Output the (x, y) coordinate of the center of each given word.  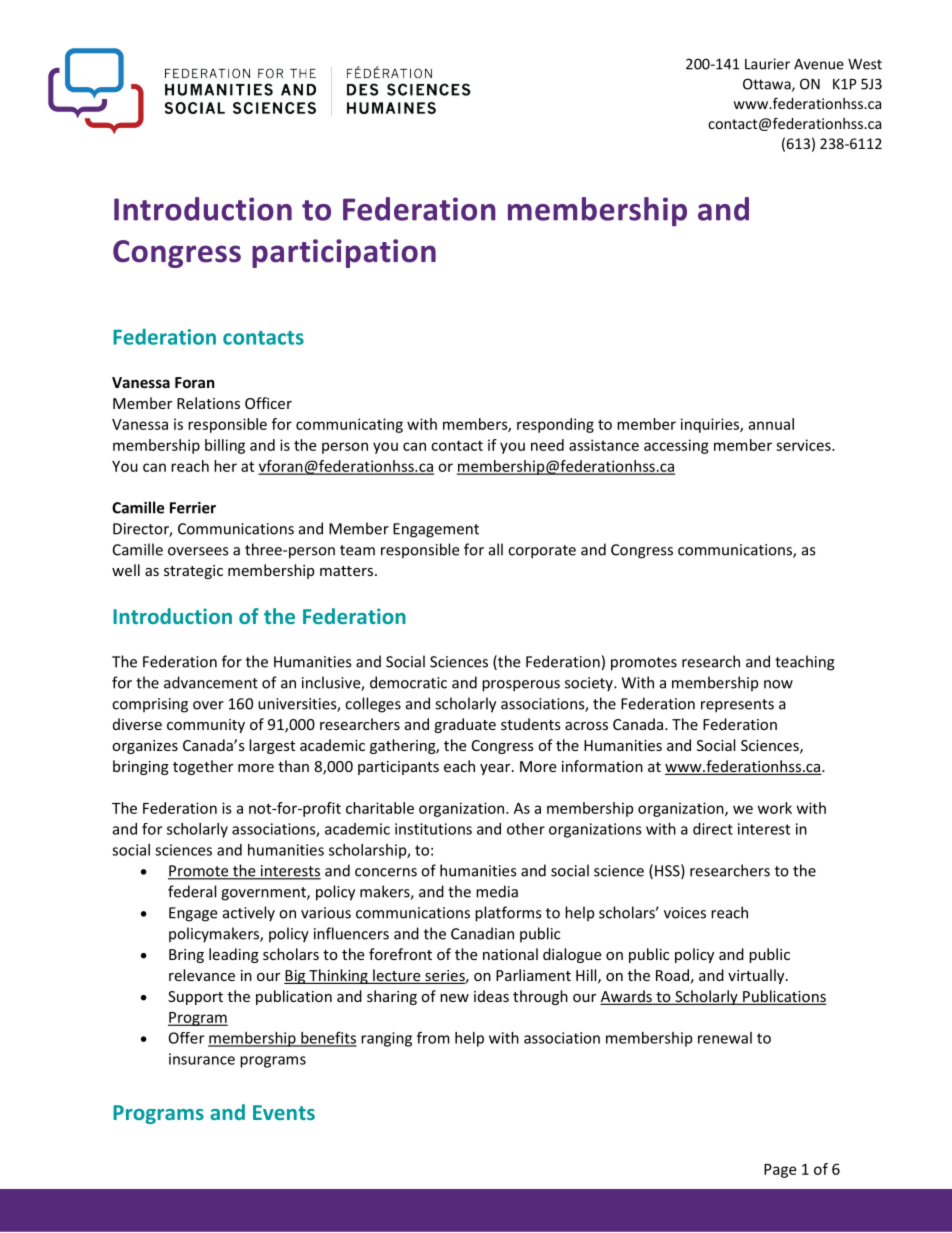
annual (771, 424)
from (433, 1037)
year (496, 769)
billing (225, 446)
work (775, 808)
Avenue (819, 64)
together (203, 767)
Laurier (767, 64)
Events (284, 1112)
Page (780, 1171)
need (547, 445)
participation (344, 253)
